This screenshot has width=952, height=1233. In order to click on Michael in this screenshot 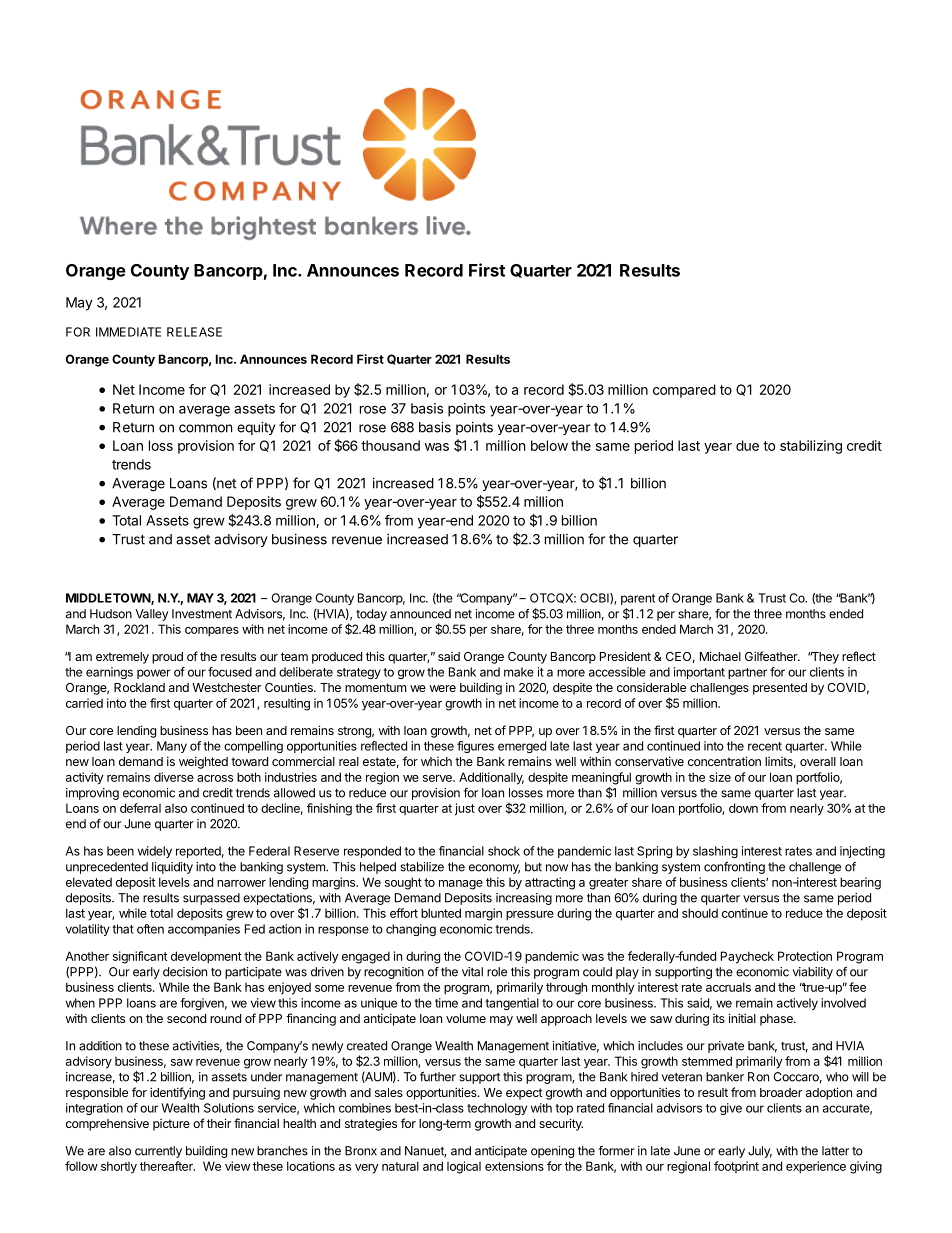, I will do `click(720, 656)`.
